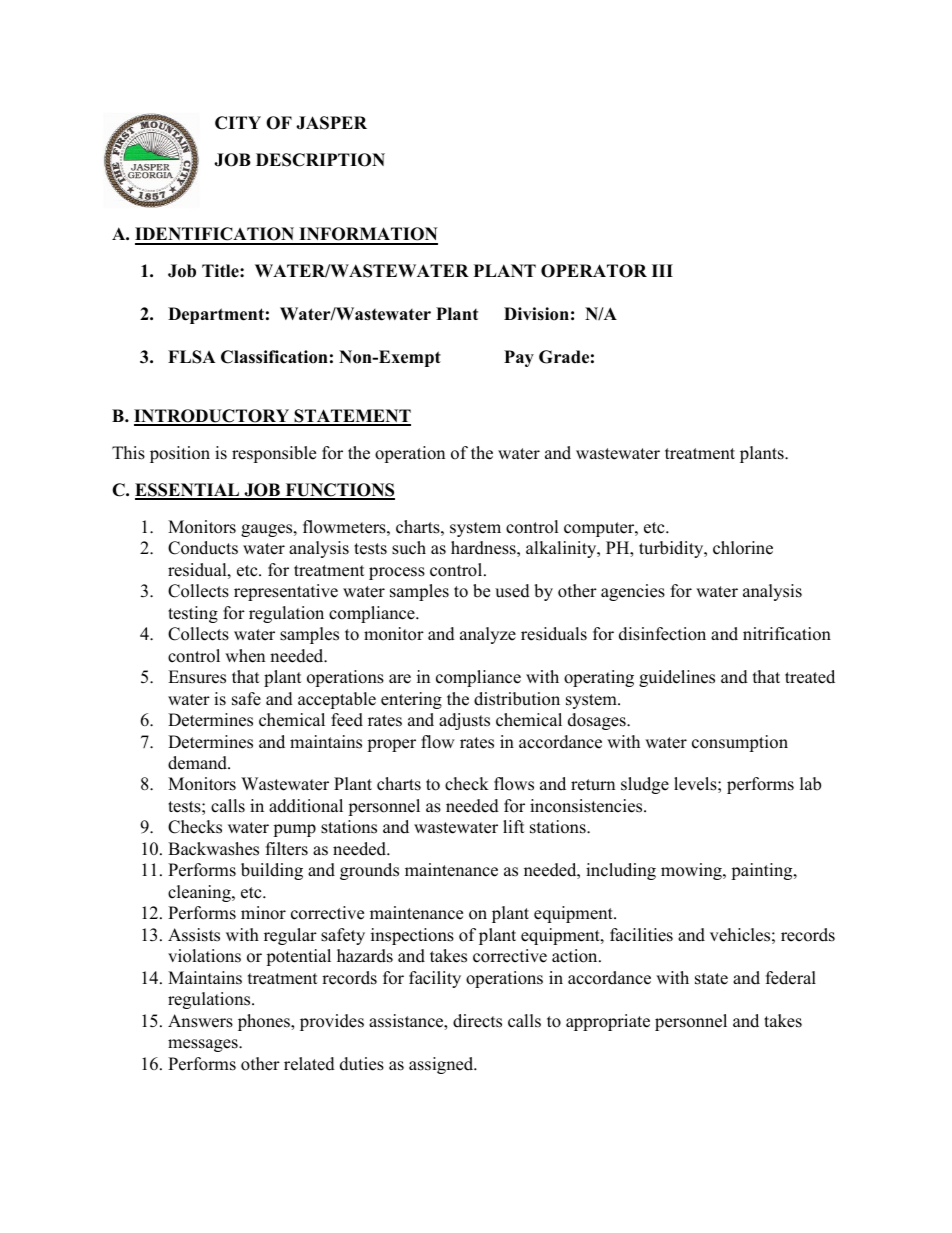 The height and width of the image is (1233, 952). What do you see at coordinates (477, 1021) in the image?
I see `directs` at bounding box center [477, 1021].
